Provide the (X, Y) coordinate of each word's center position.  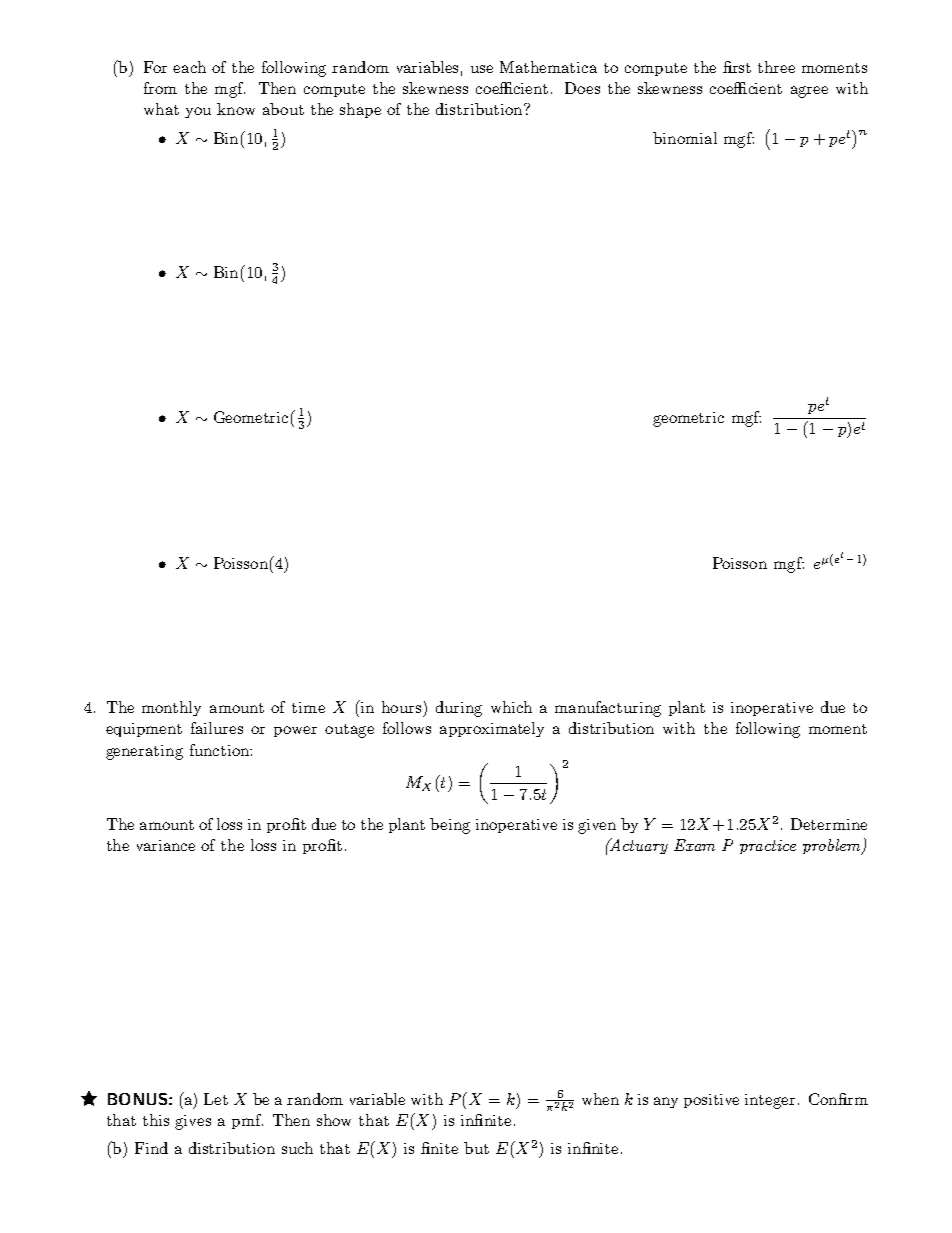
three (776, 67)
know (236, 109)
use (482, 69)
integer (770, 1101)
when (600, 1099)
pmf (247, 1121)
